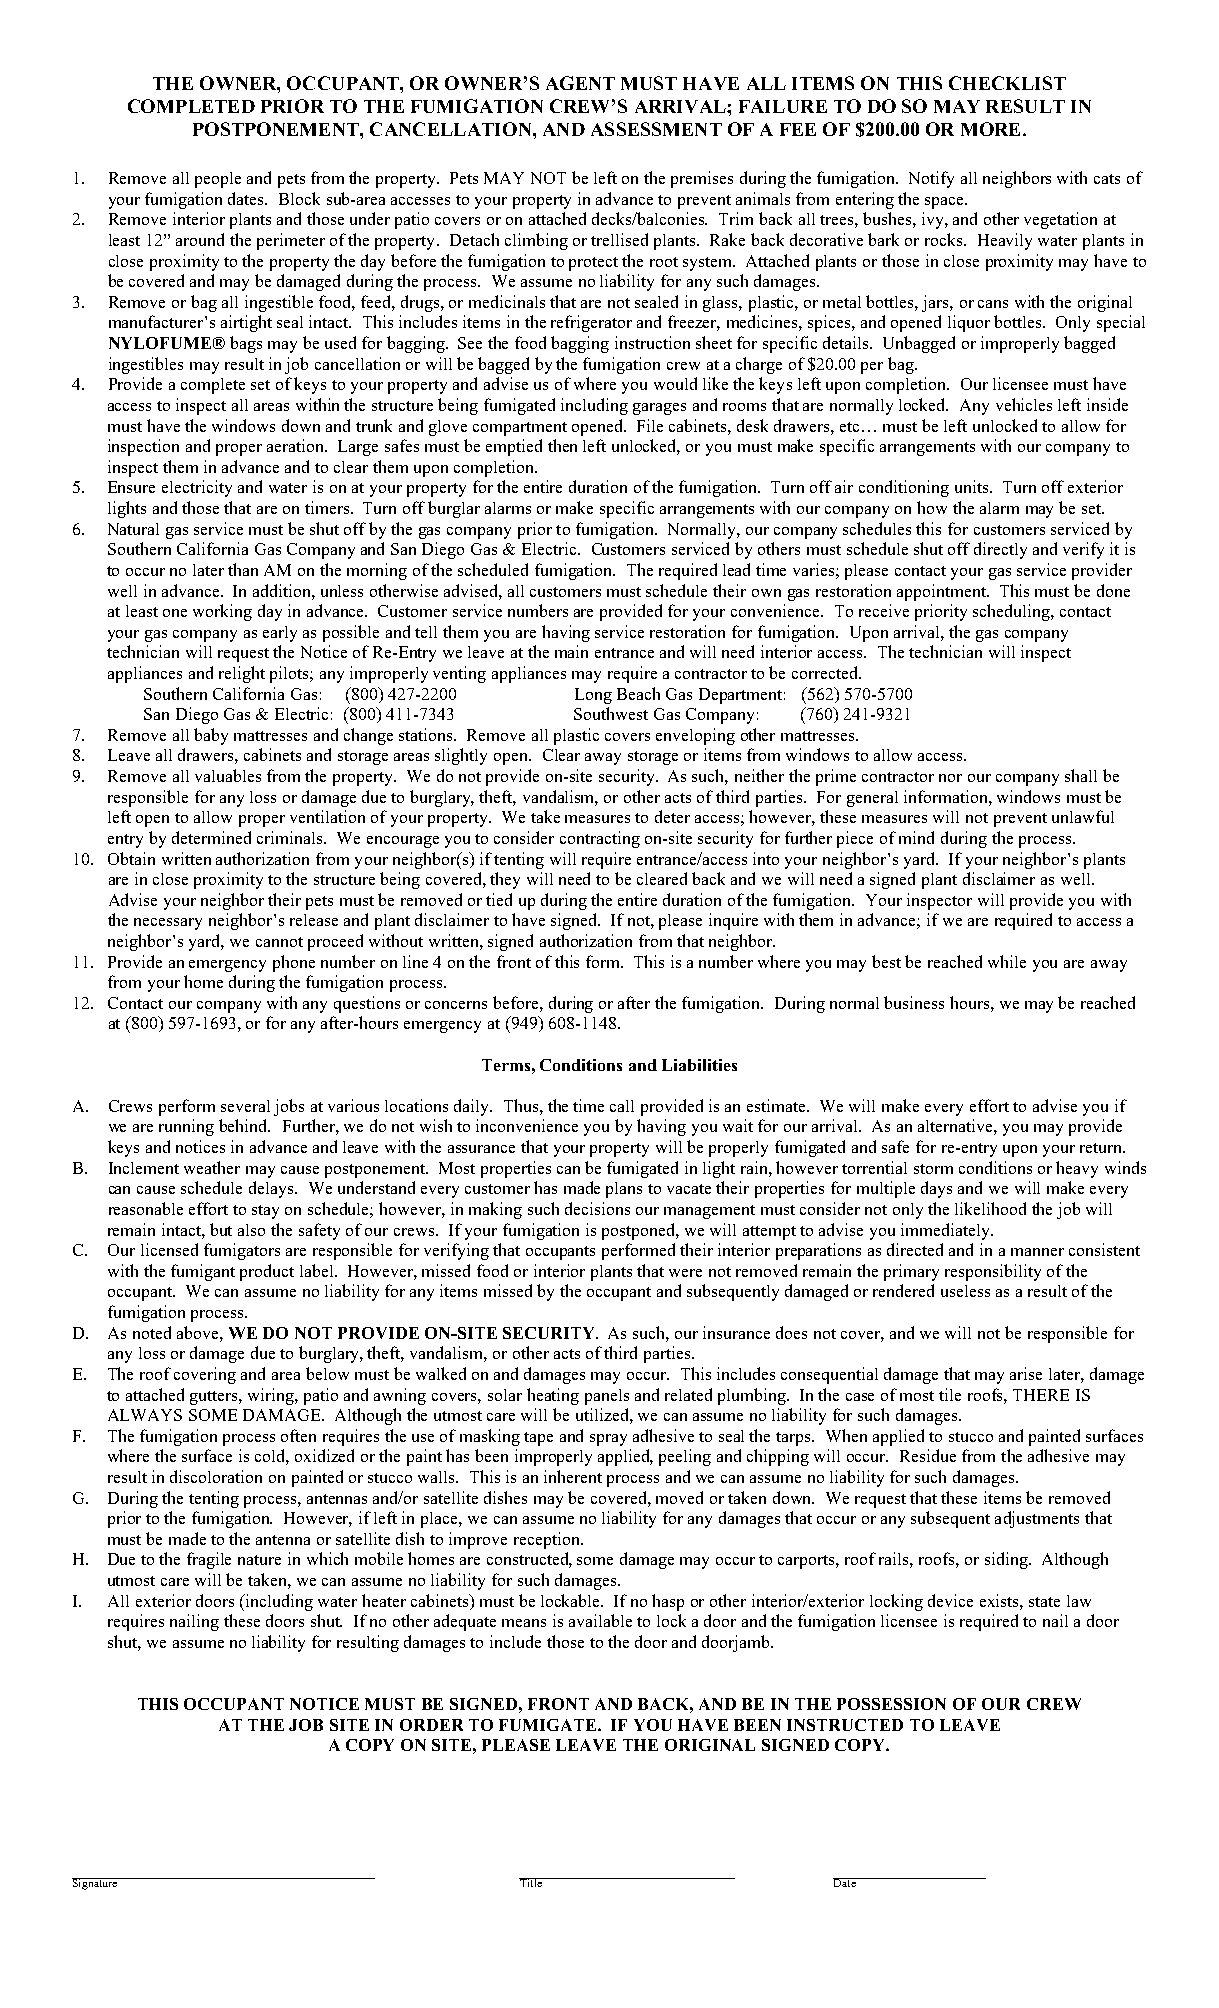  I want to click on while, so click(1007, 961).
